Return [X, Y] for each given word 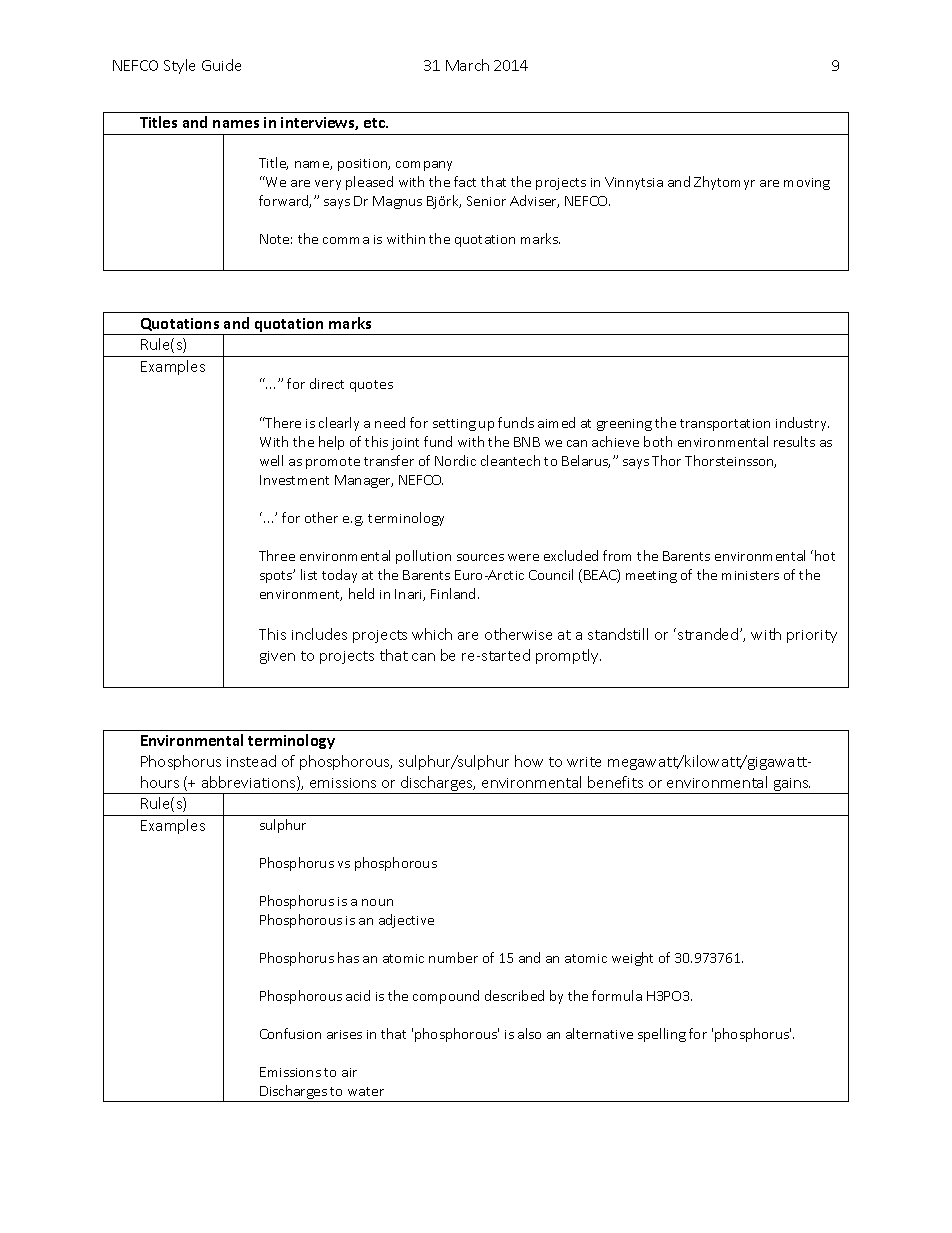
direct [327, 383]
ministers [750, 575]
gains [791, 786]
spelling [662, 1035]
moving [807, 184]
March [467, 65]
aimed [556, 422]
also [529, 1033]
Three [277, 555]
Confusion [290, 1033]
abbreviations [250, 783]
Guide [221, 65]
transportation [725, 425]
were [523, 557]
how [529, 761]
